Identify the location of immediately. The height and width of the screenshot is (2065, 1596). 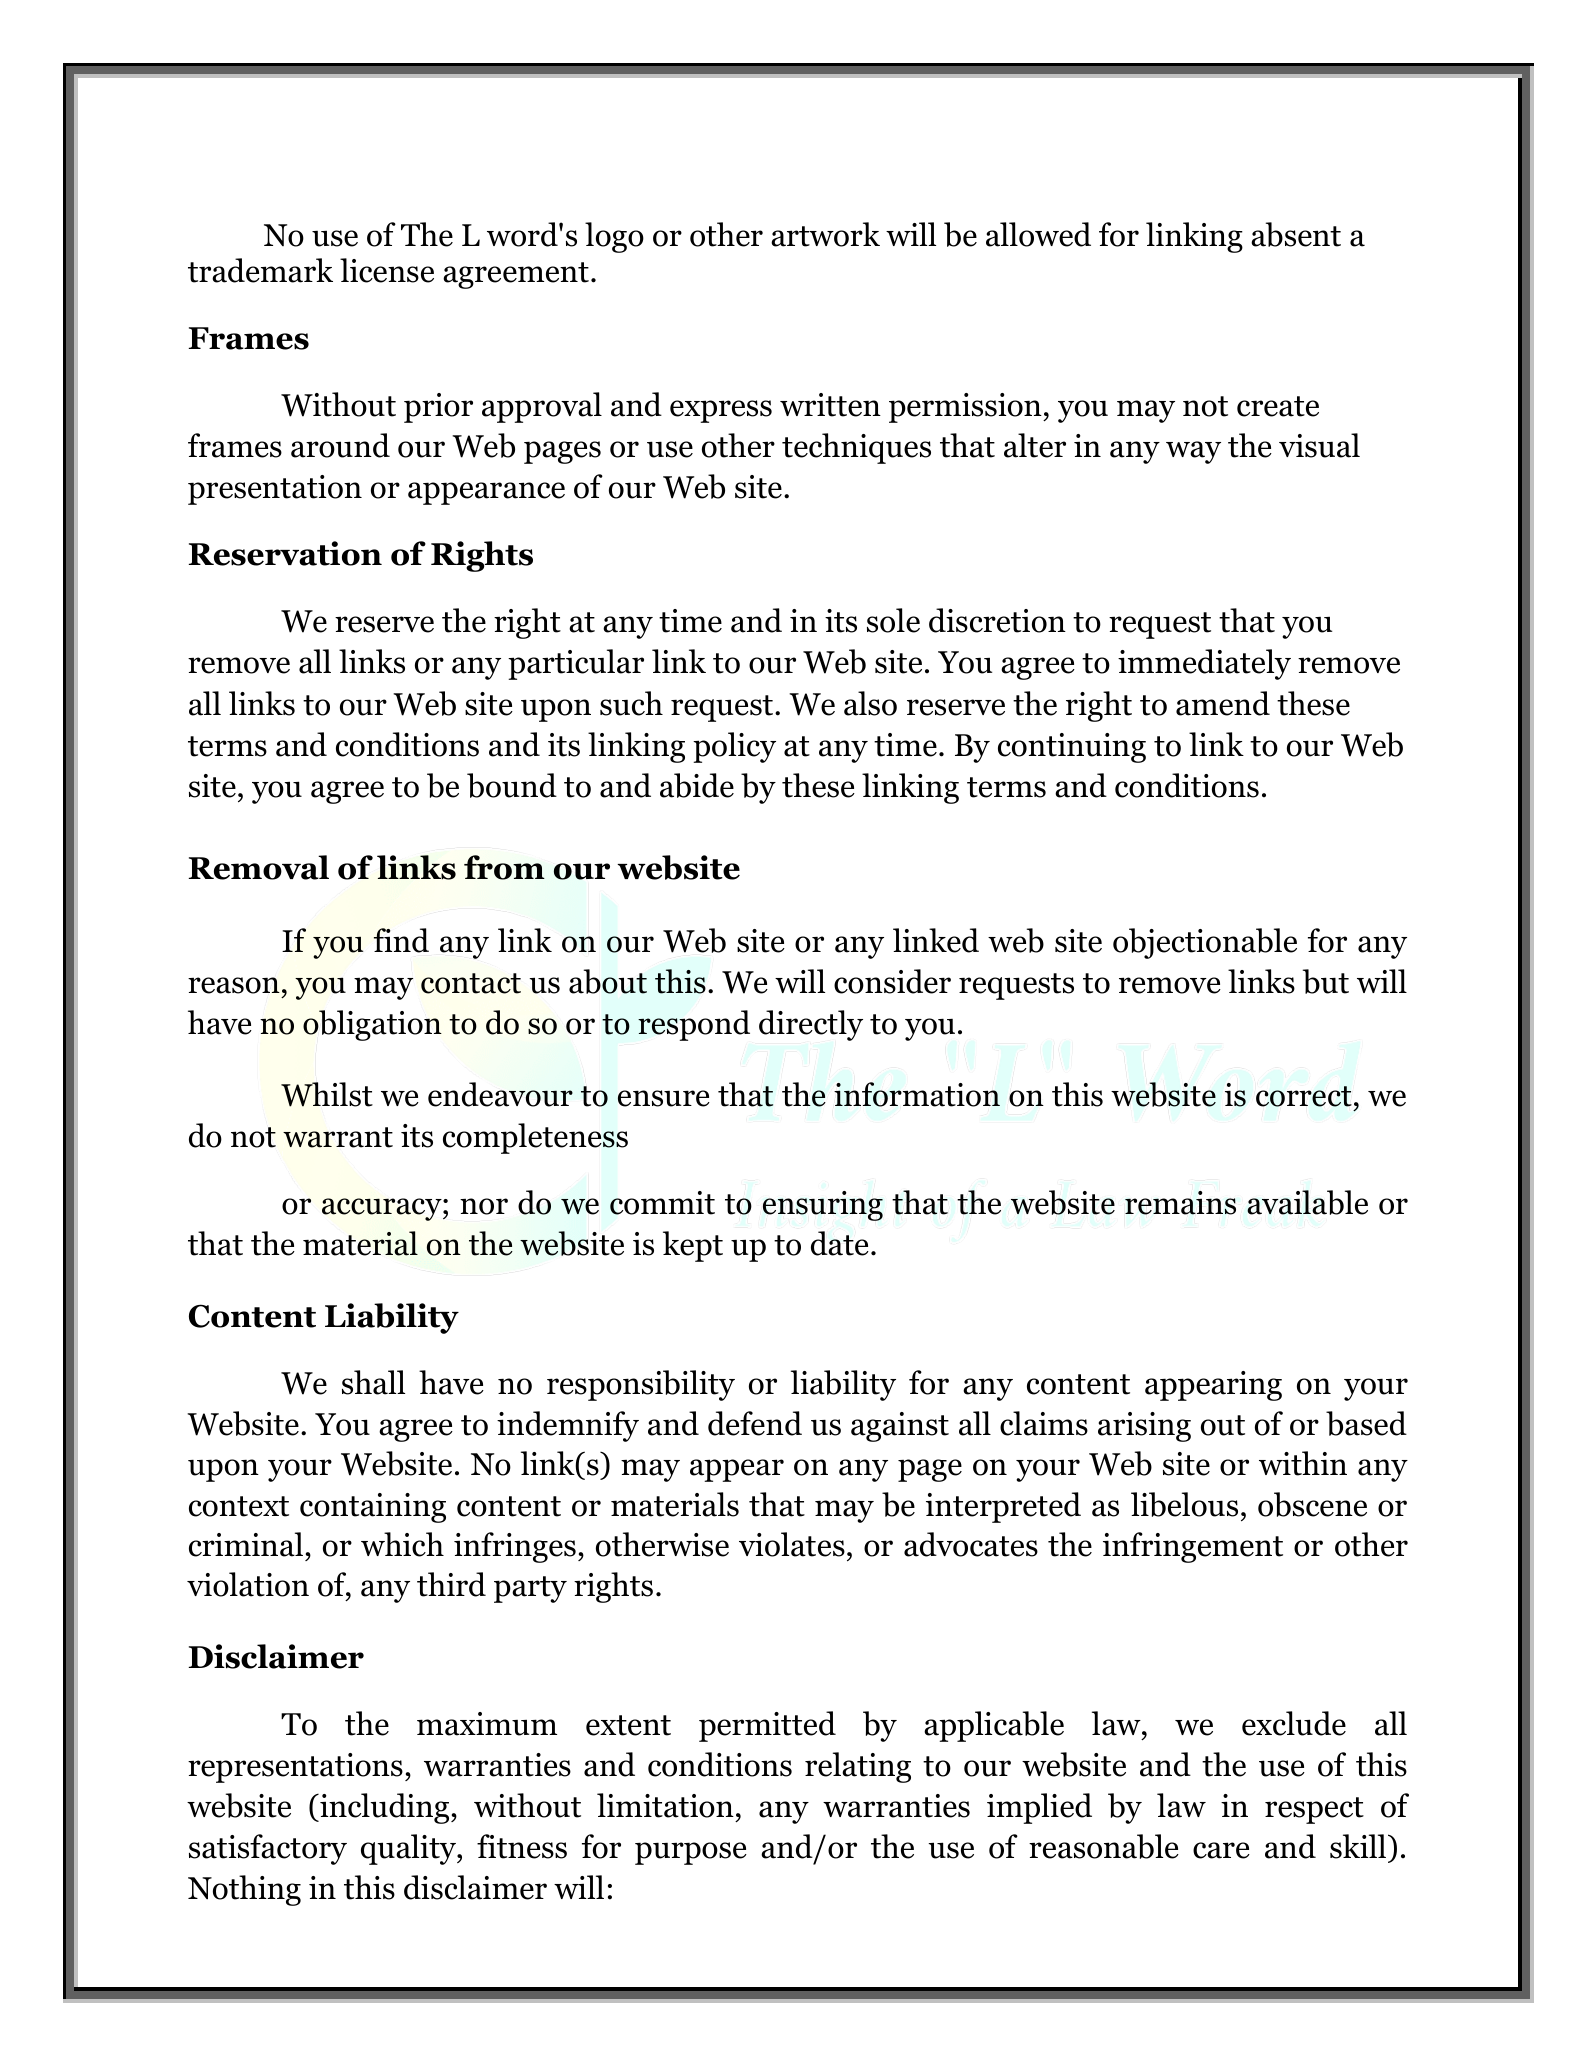
(1204, 664).
